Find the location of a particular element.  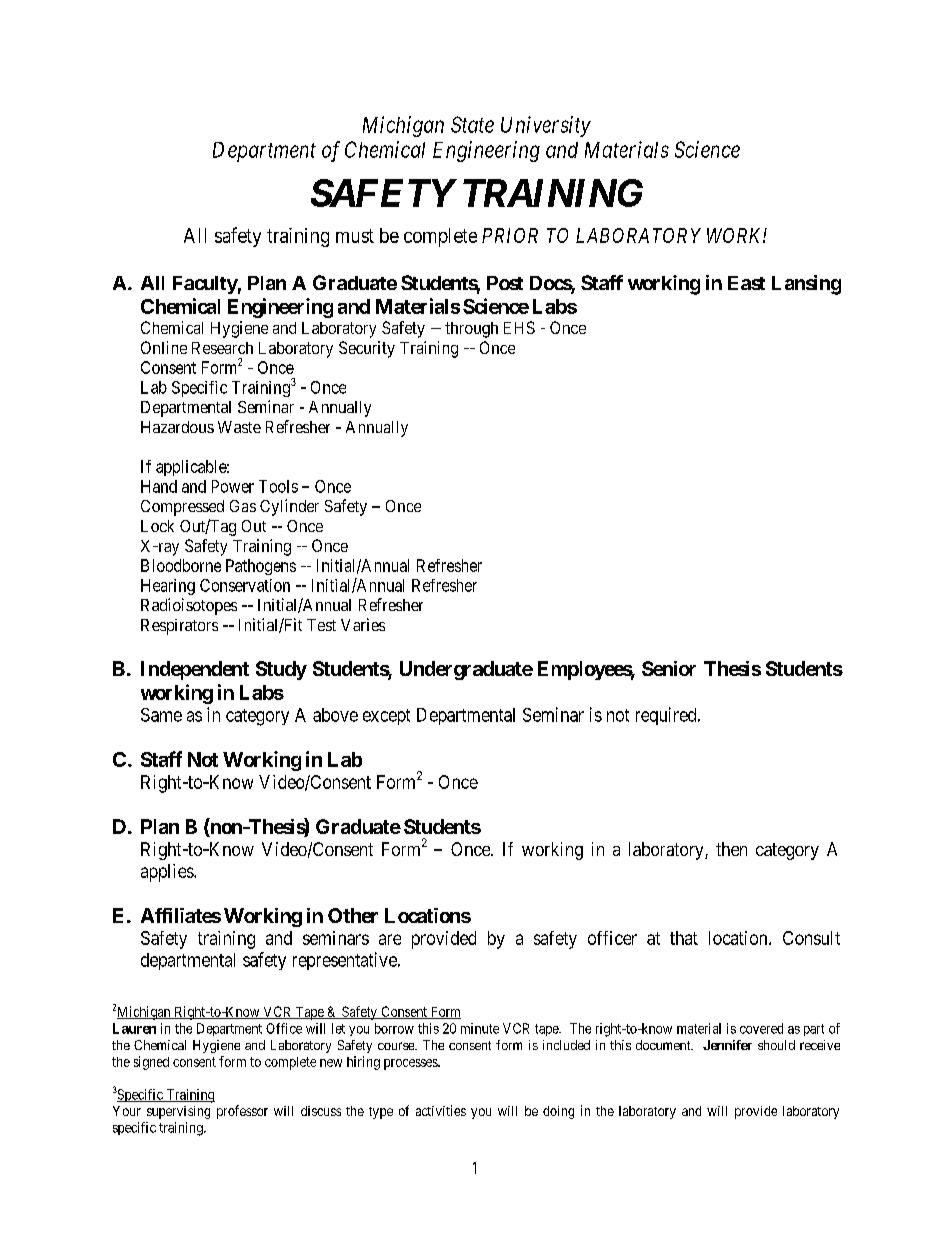

State is located at coordinates (472, 124).
